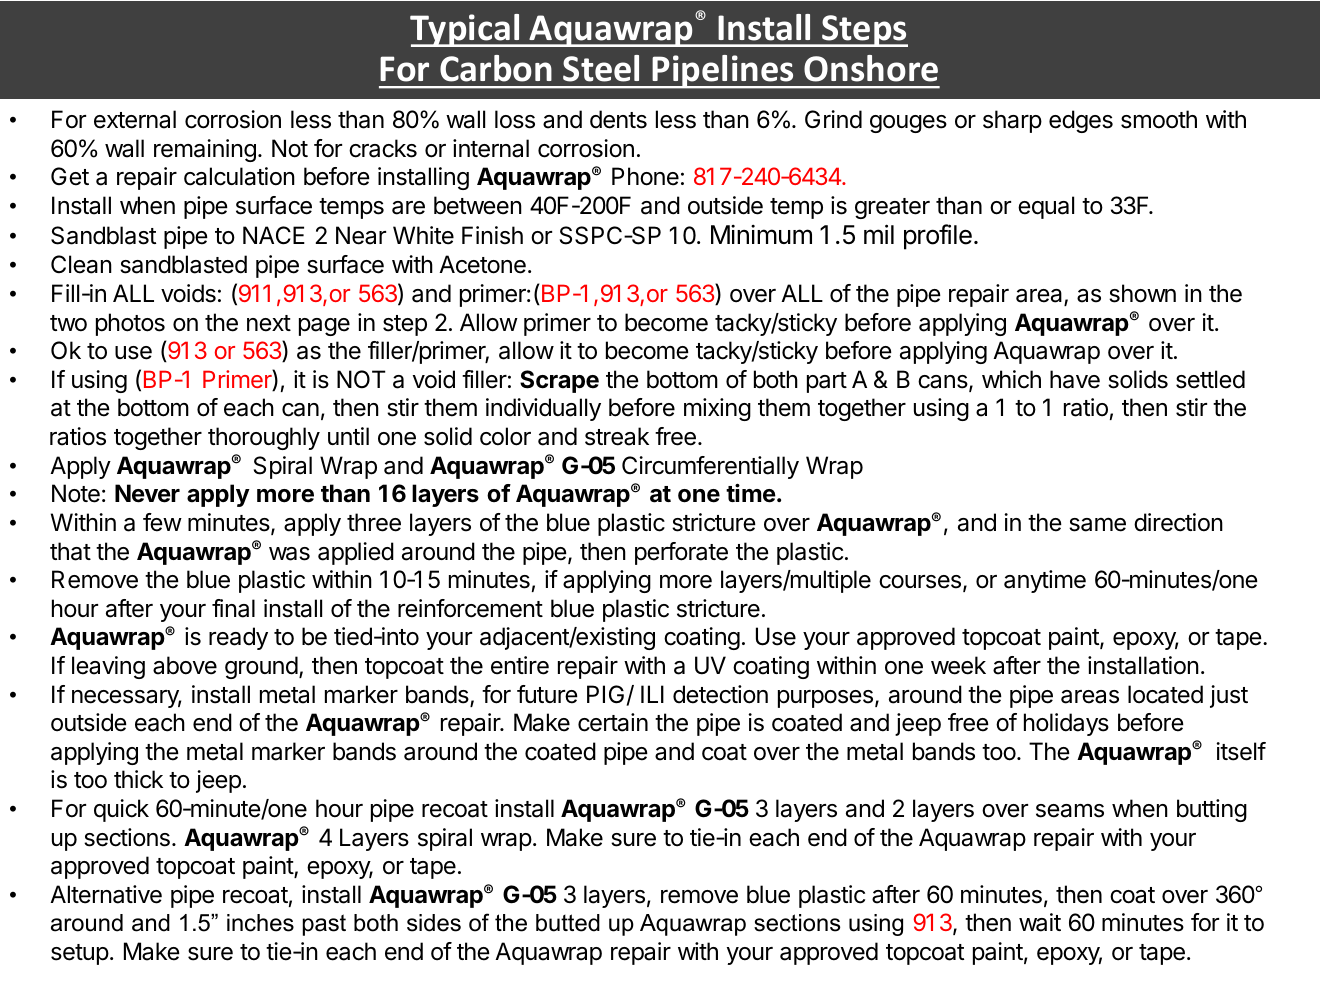  Describe the element at coordinates (1040, 922) in the image. I see `wait` at that location.
